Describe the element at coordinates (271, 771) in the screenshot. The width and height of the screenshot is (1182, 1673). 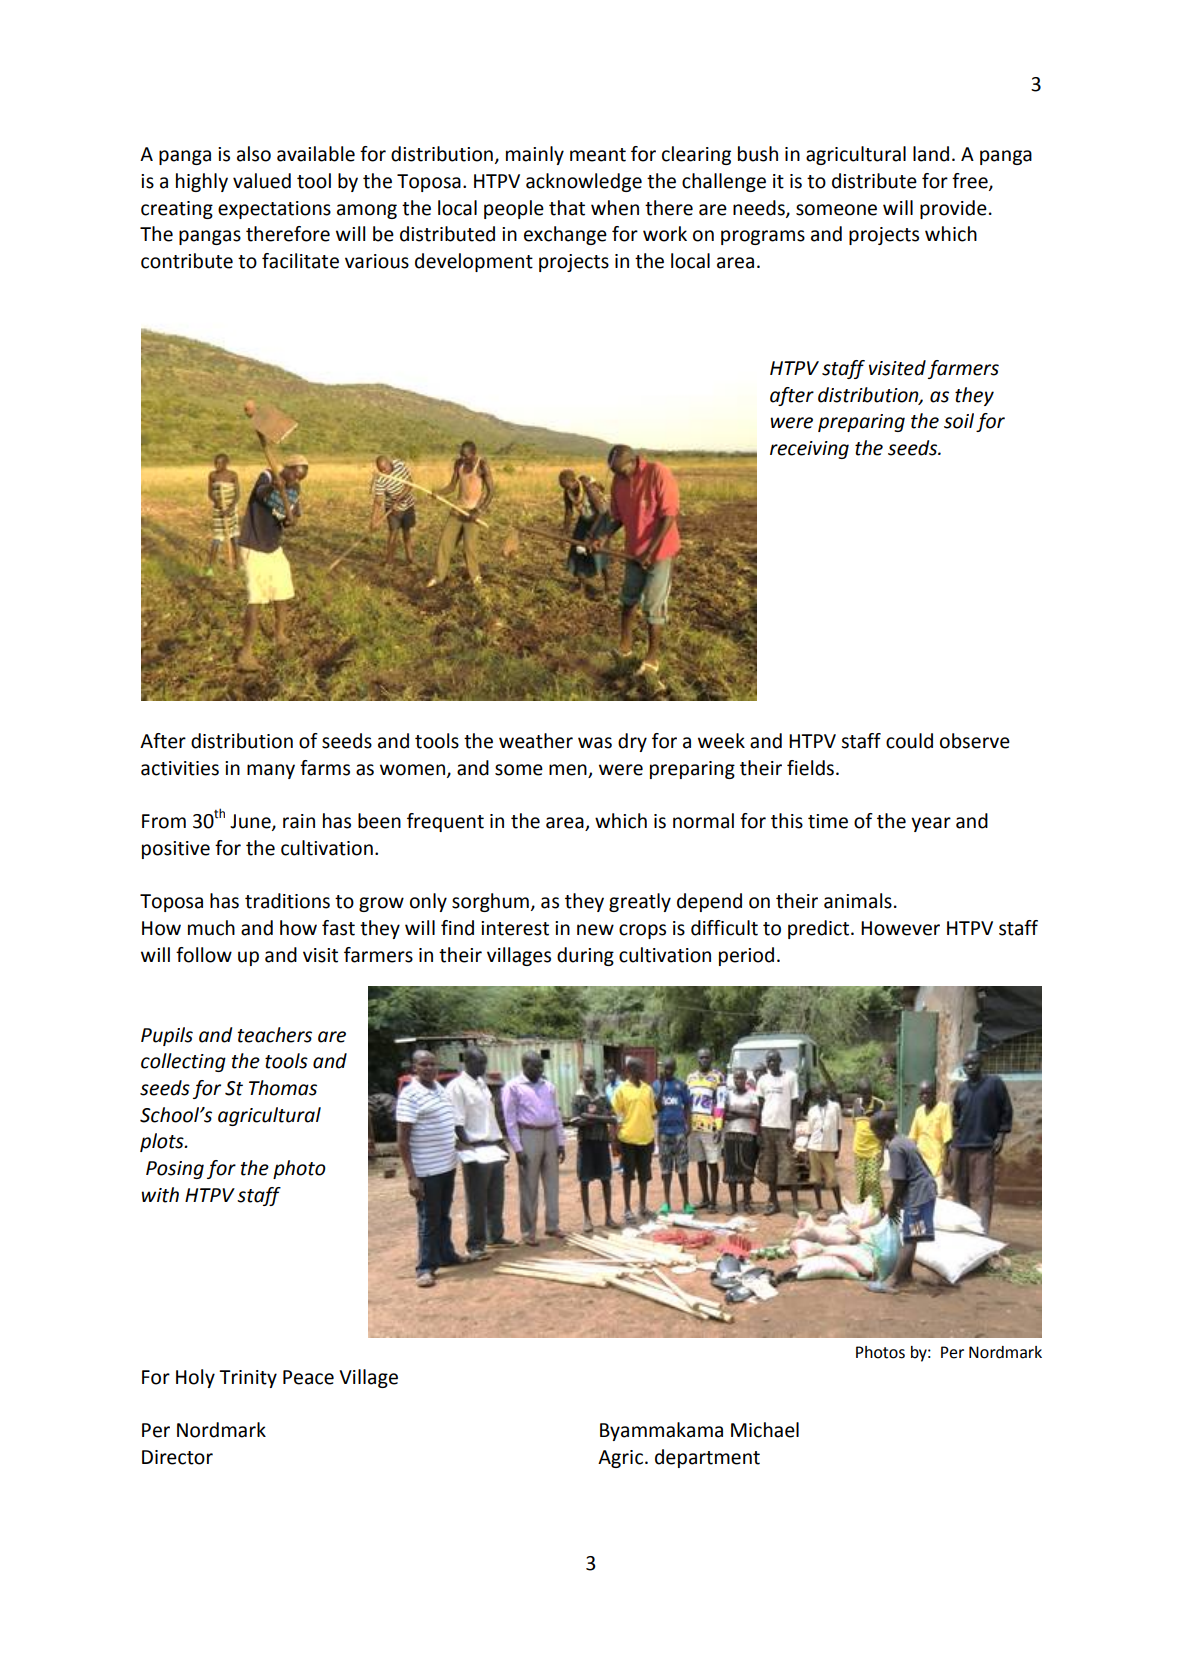
I see `many` at that location.
